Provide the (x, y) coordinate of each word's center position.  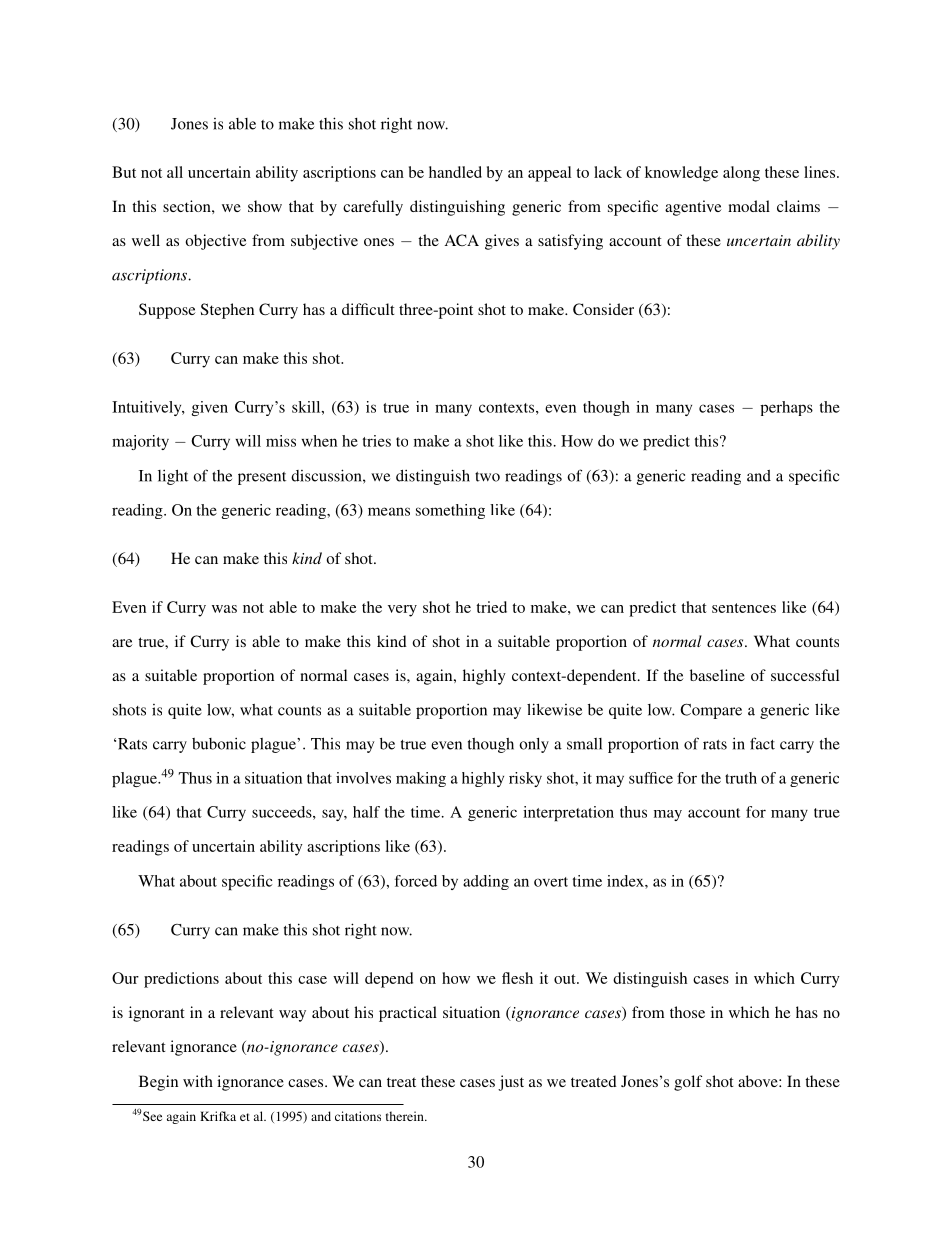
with (198, 1081)
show (265, 206)
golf (688, 1083)
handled (455, 172)
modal (749, 206)
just (511, 1083)
